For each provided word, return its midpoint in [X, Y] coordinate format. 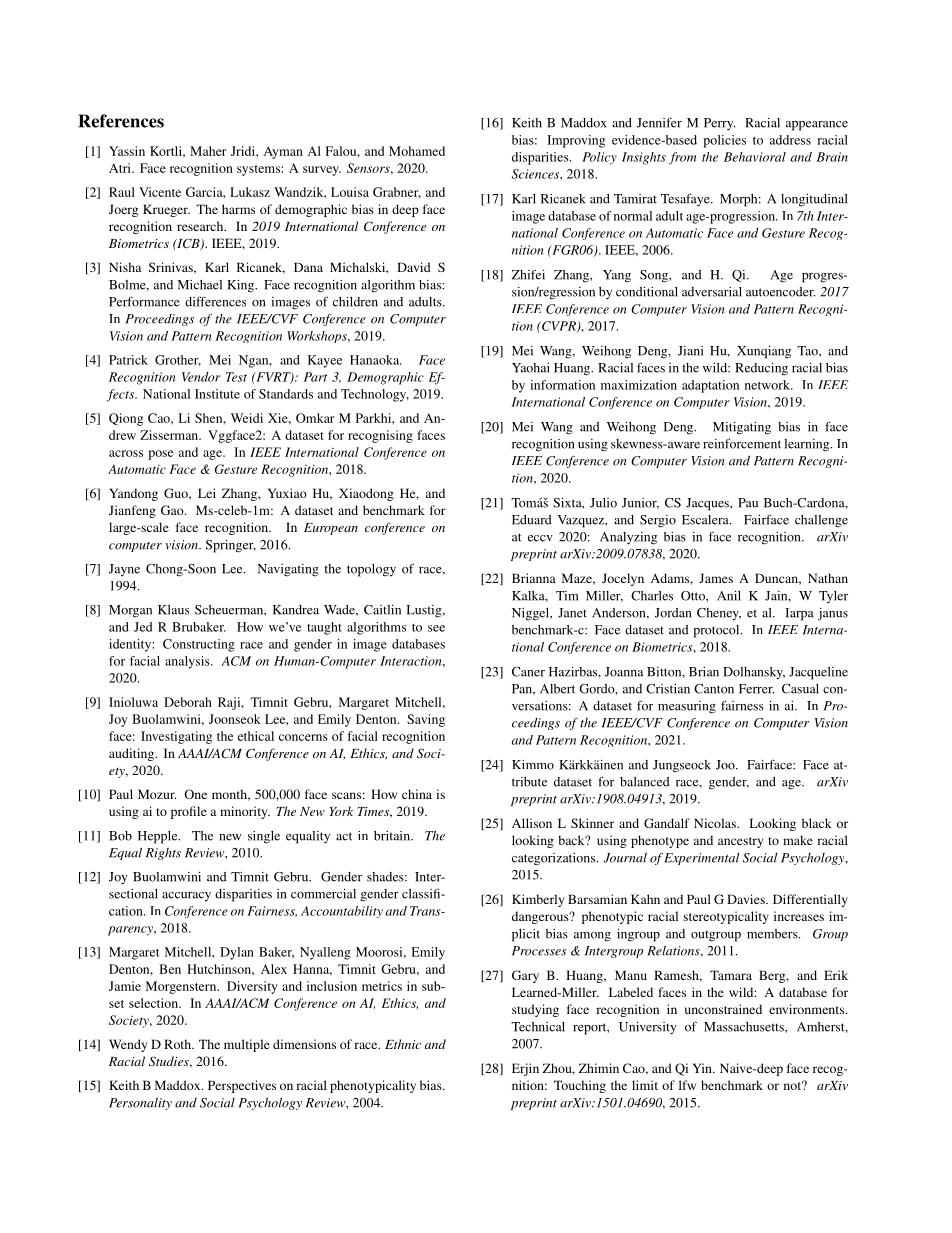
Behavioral [755, 157]
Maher [208, 151]
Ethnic [403, 1044]
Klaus [173, 610]
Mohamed [417, 151]
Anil [729, 596]
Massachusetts [745, 1027]
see [436, 628]
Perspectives [242, 1086]
